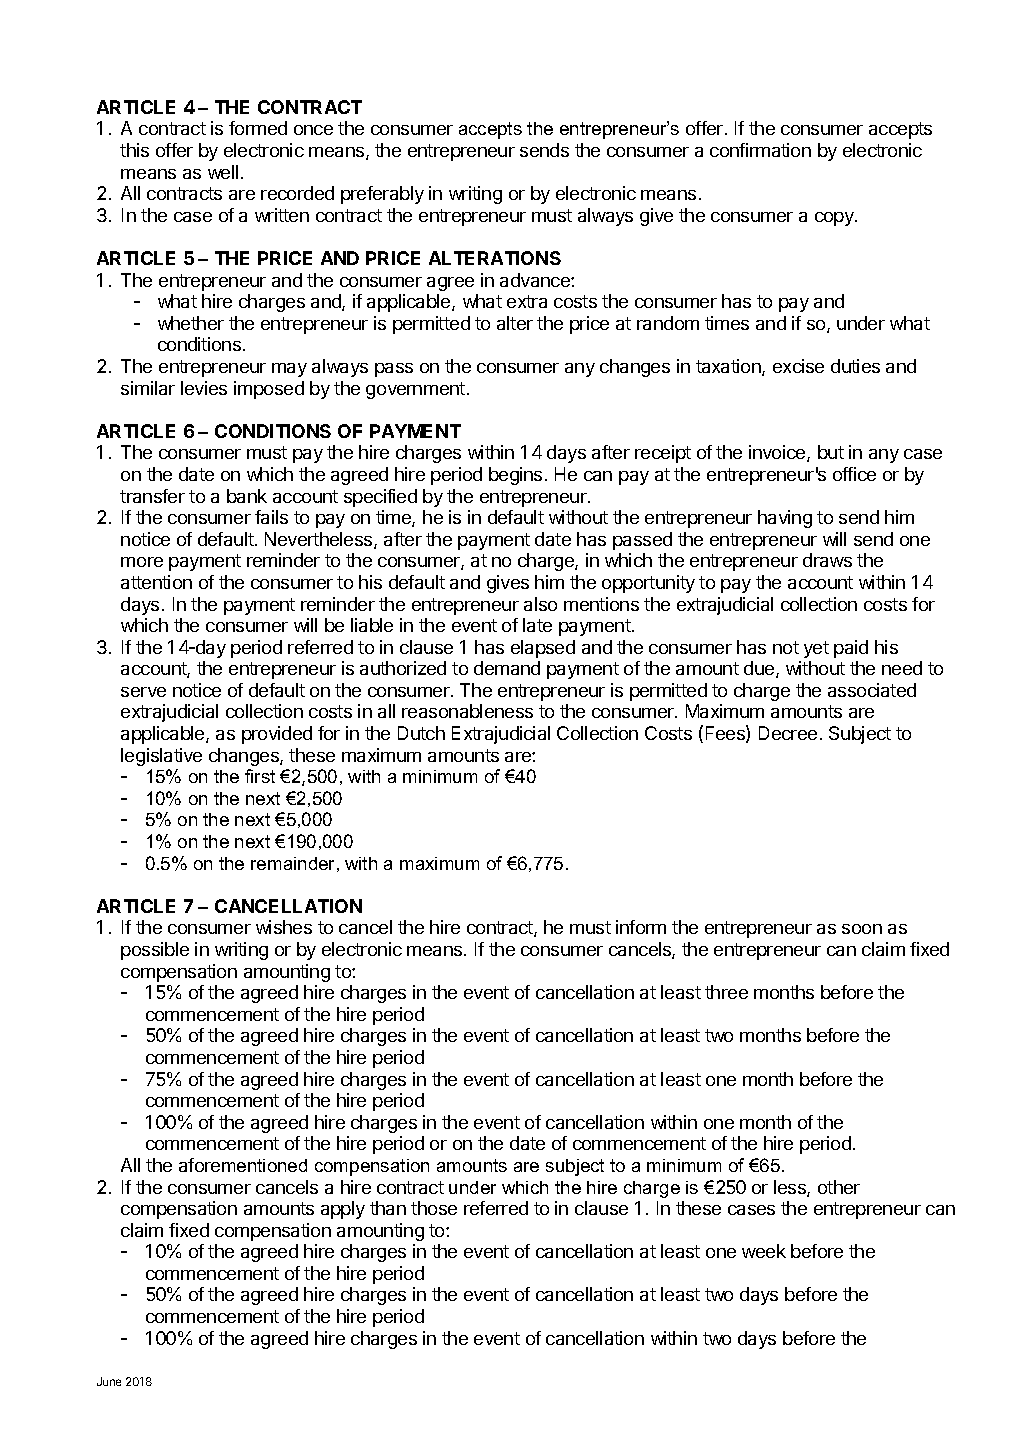 This image has height=1437, width=1016. Describe the element at coordinates (204, 388) in the image. I see `levies` at that location.
